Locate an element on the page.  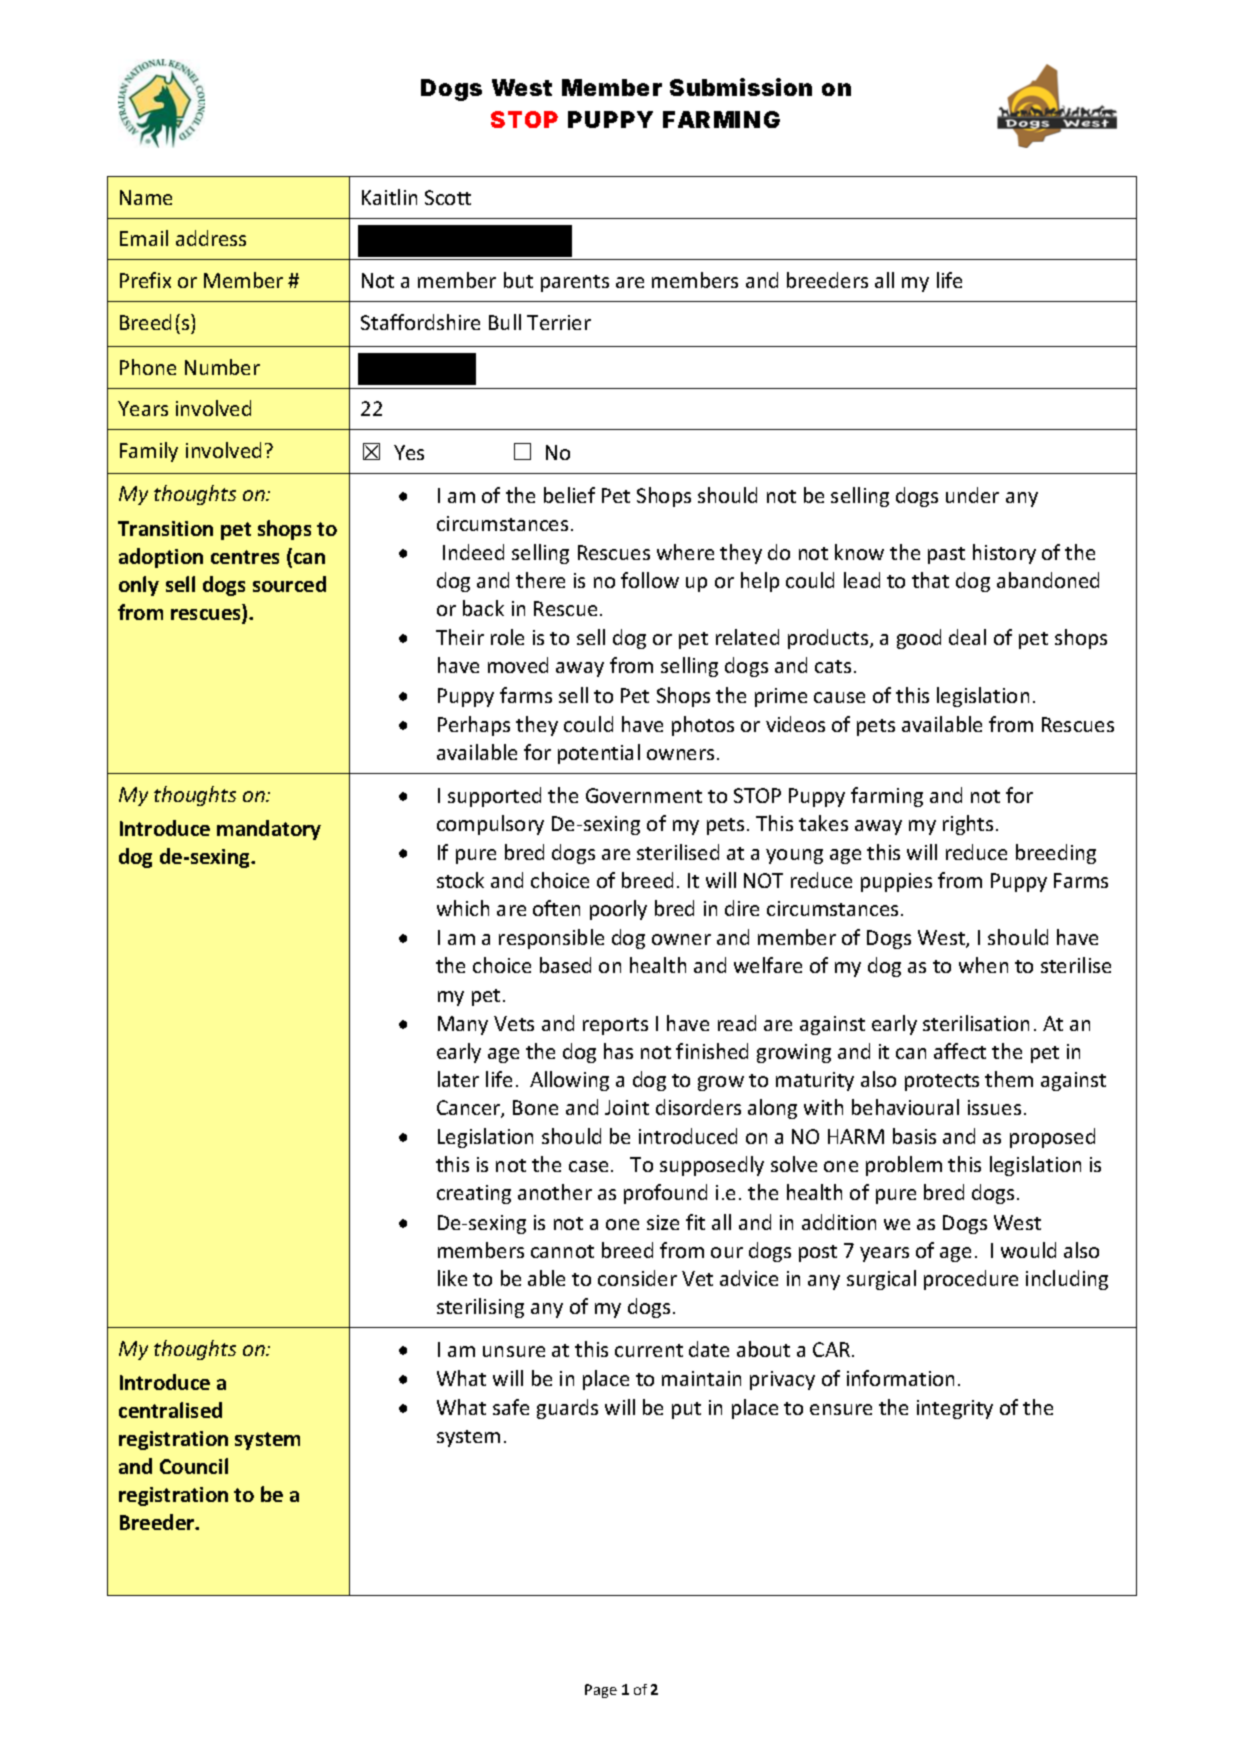
Submission is located at coordinates (741, 87).
